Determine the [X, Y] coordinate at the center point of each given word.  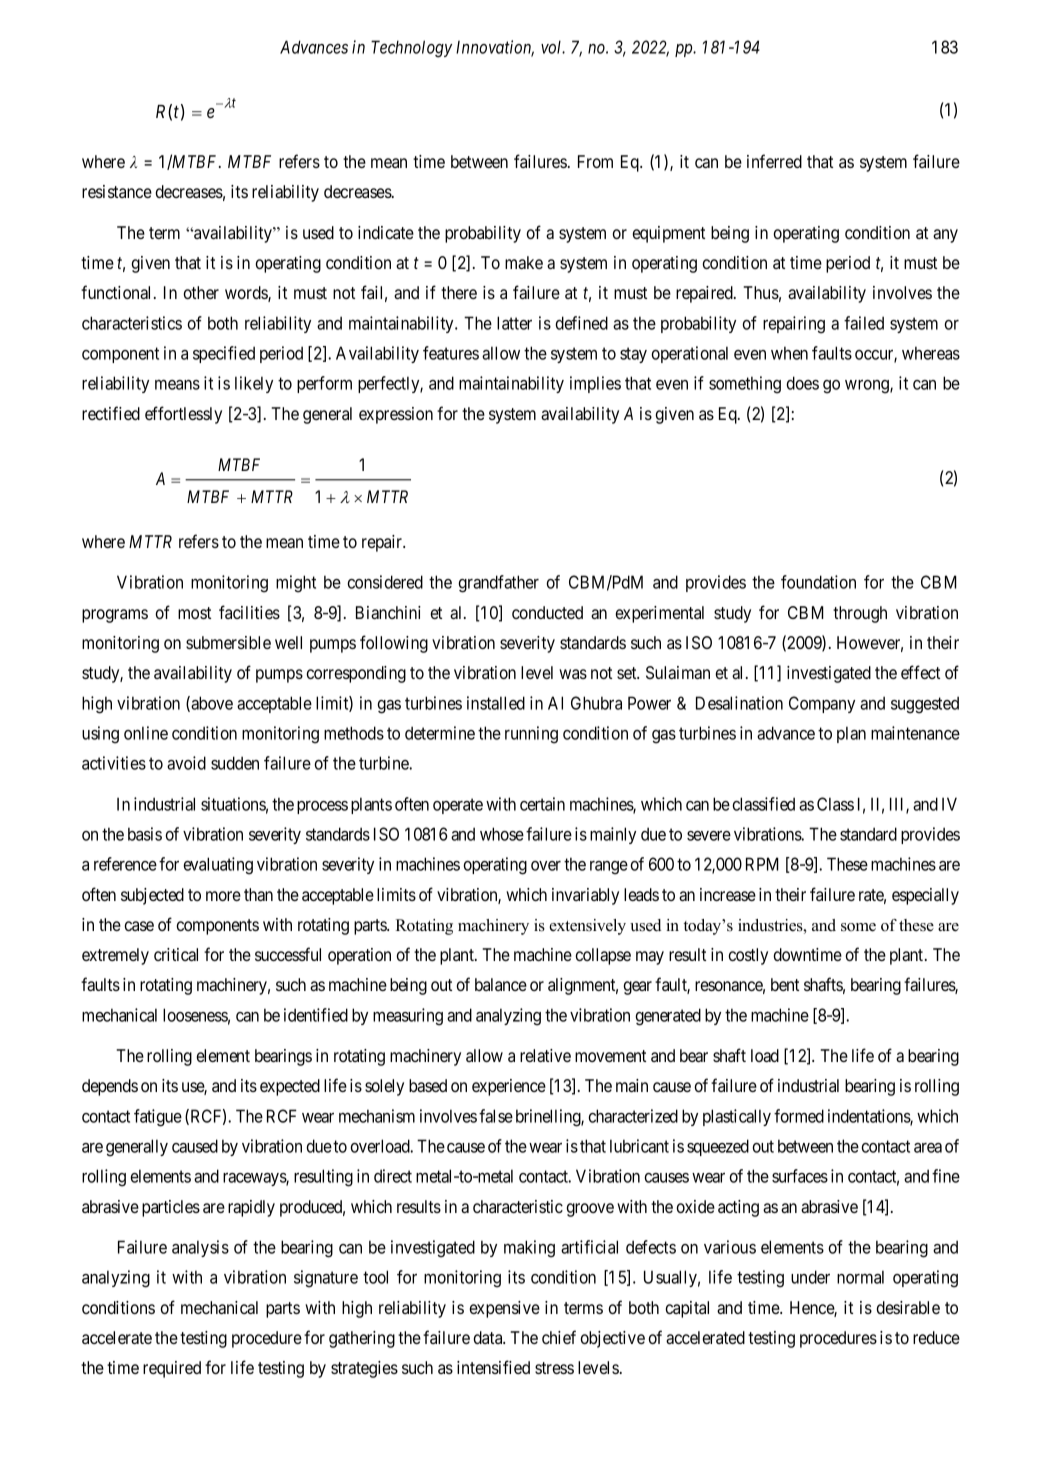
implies [595, 384]
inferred [774, 161]
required [172, 1369]
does [802, 383]
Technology [411, 49]
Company [822, 704]
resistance [117, 191]
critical [176, 954]
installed [496, 703]
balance [501, 984]
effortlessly [183, 415]
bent [785, 984]
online [146, 733]
